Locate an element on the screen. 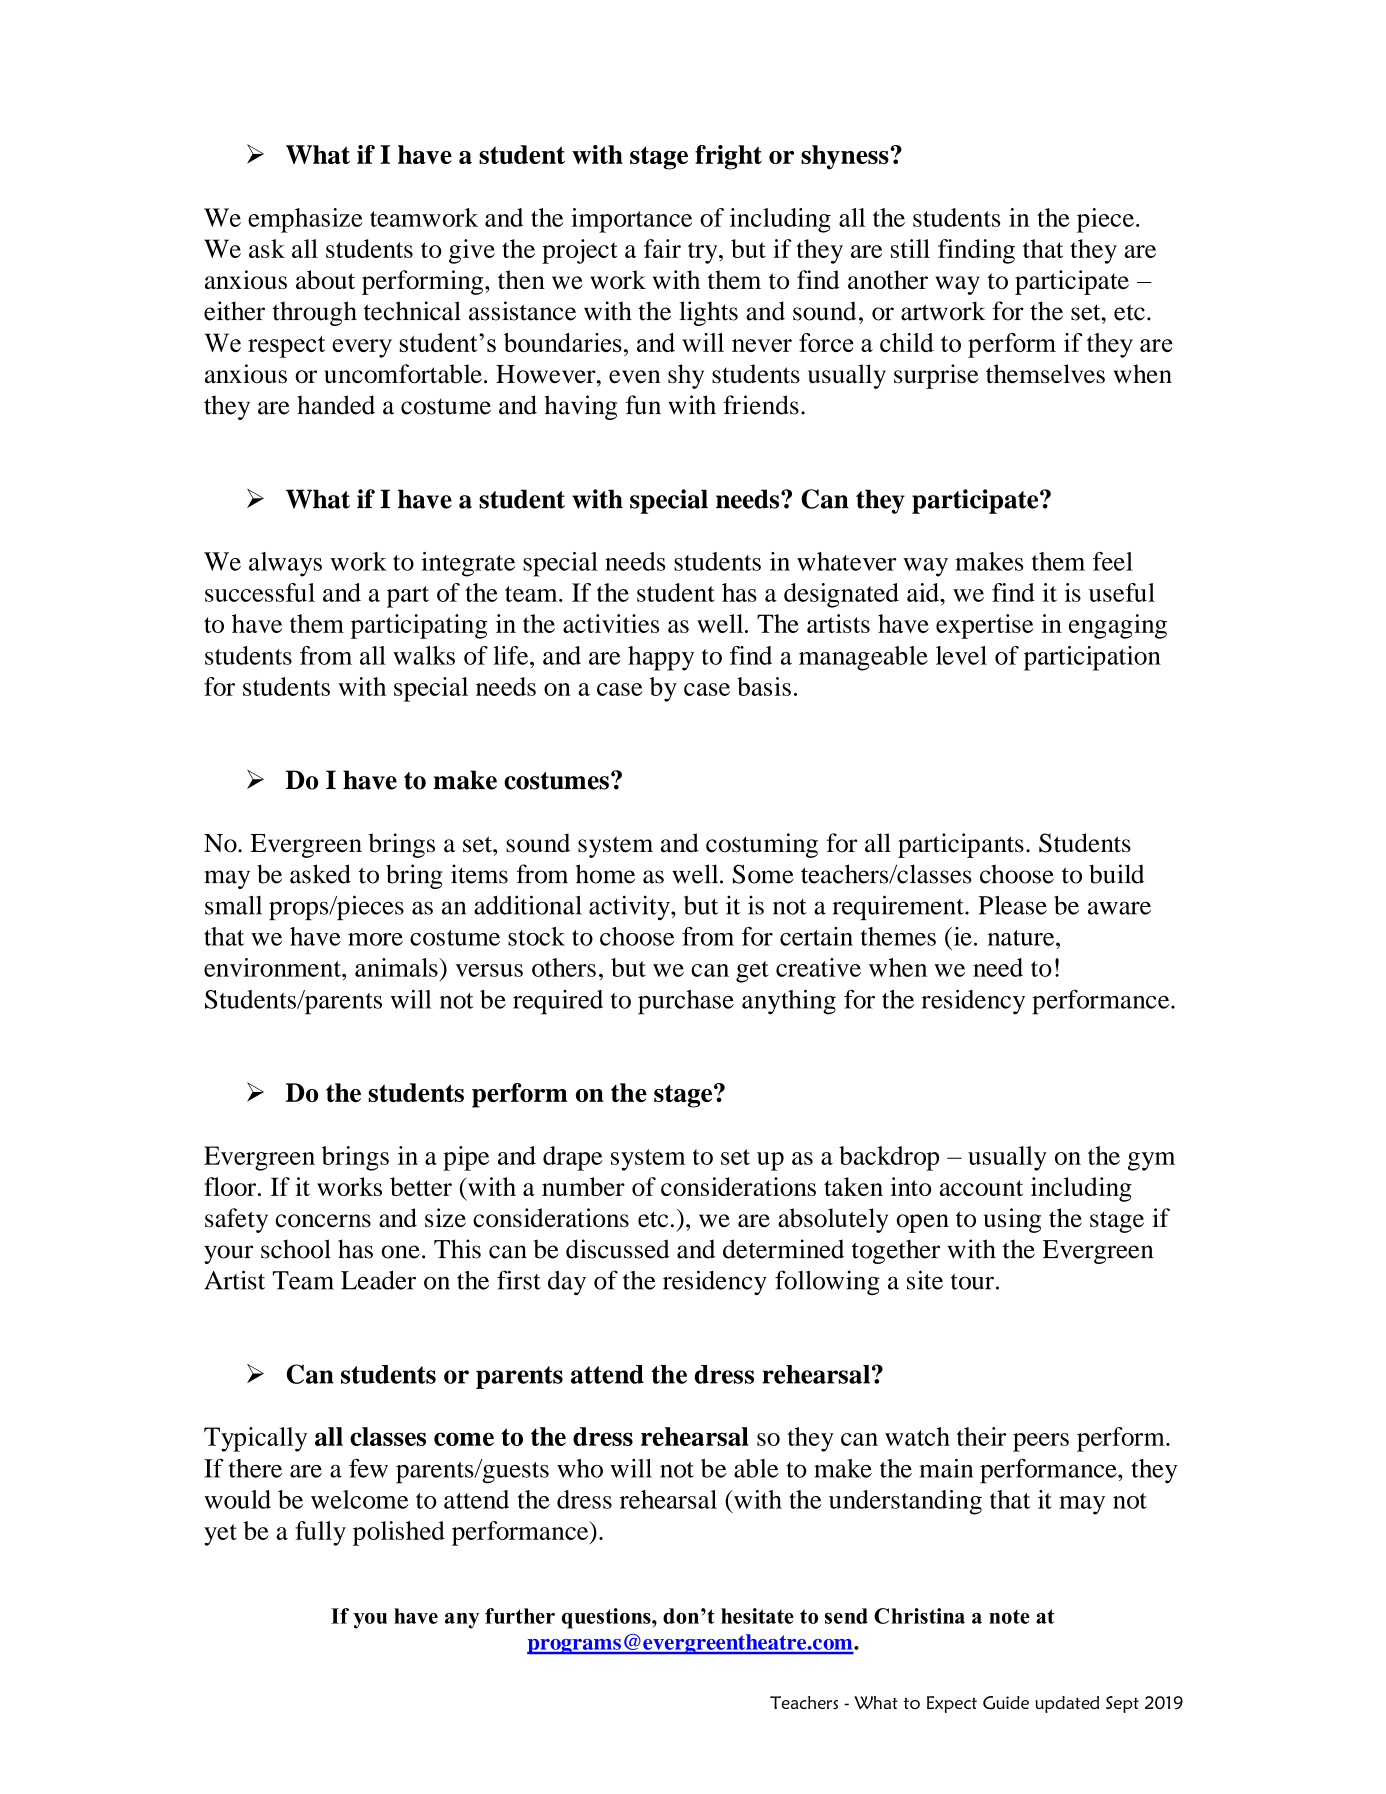 Image resolution: width=1386 pixels, height=1794 pixels. hesitate is located at coordinates (757, 1616).
